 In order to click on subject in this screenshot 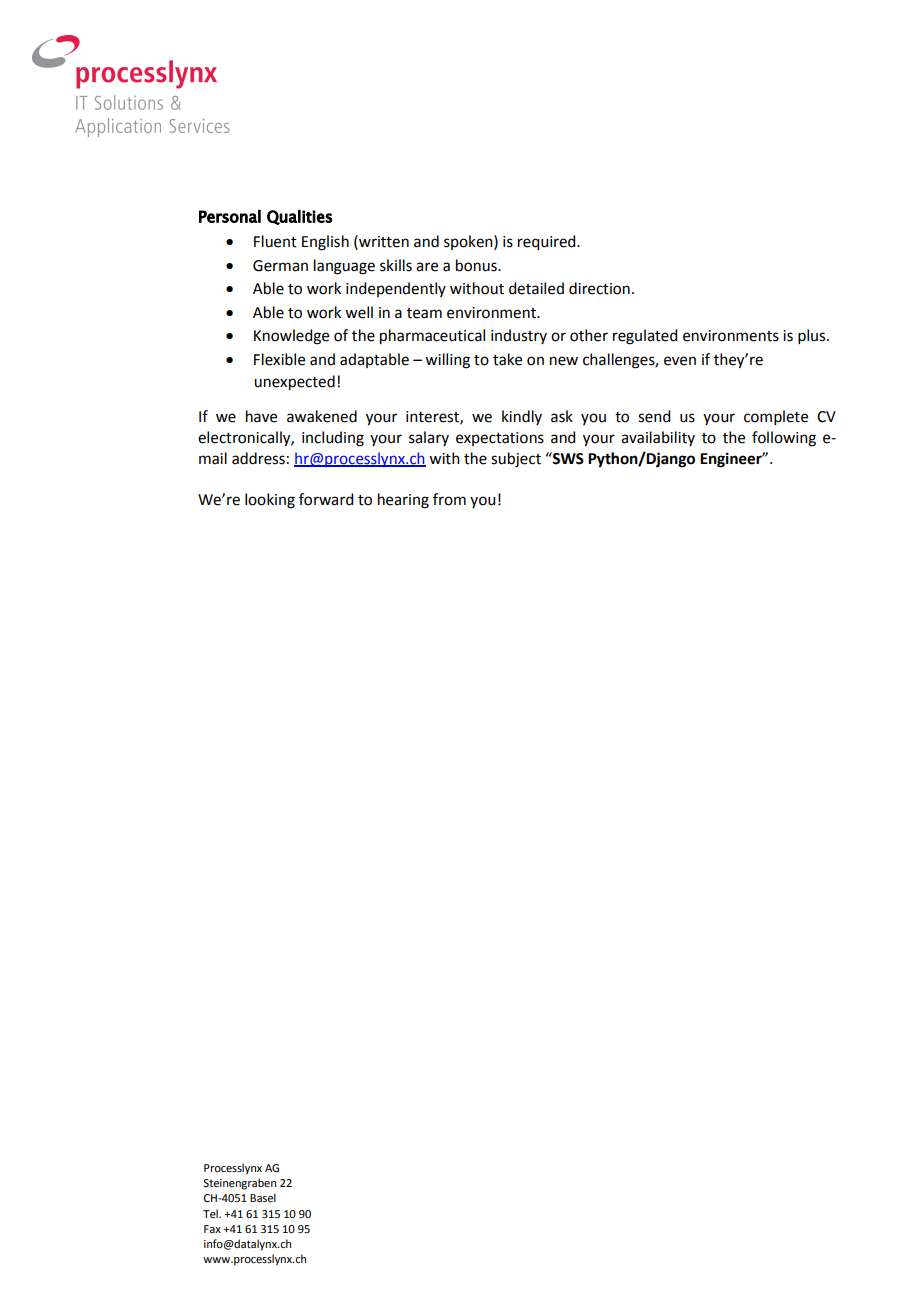, I will do `click(516, 460)`.
